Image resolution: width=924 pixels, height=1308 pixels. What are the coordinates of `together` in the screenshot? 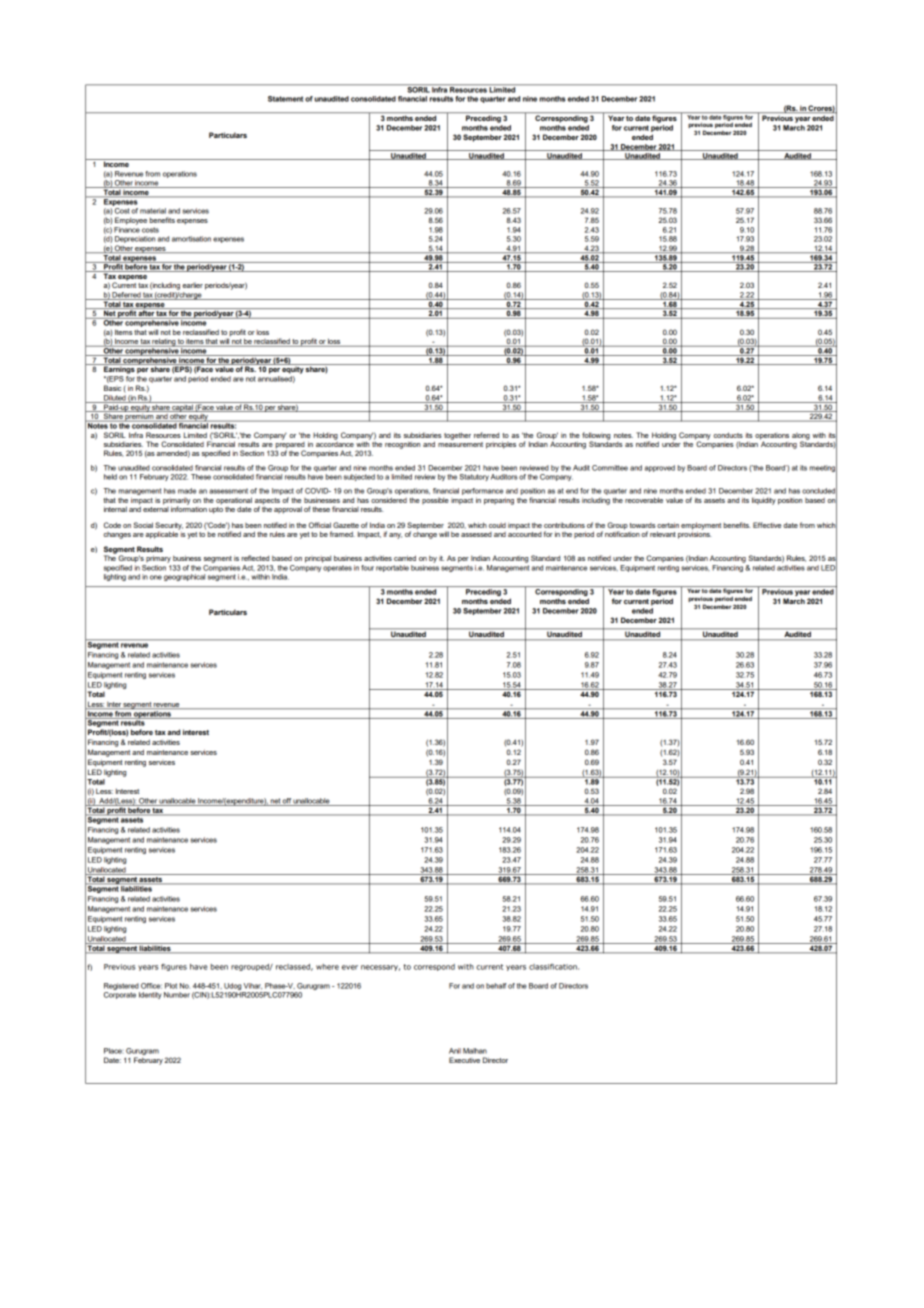 It's located at (457, 436).
